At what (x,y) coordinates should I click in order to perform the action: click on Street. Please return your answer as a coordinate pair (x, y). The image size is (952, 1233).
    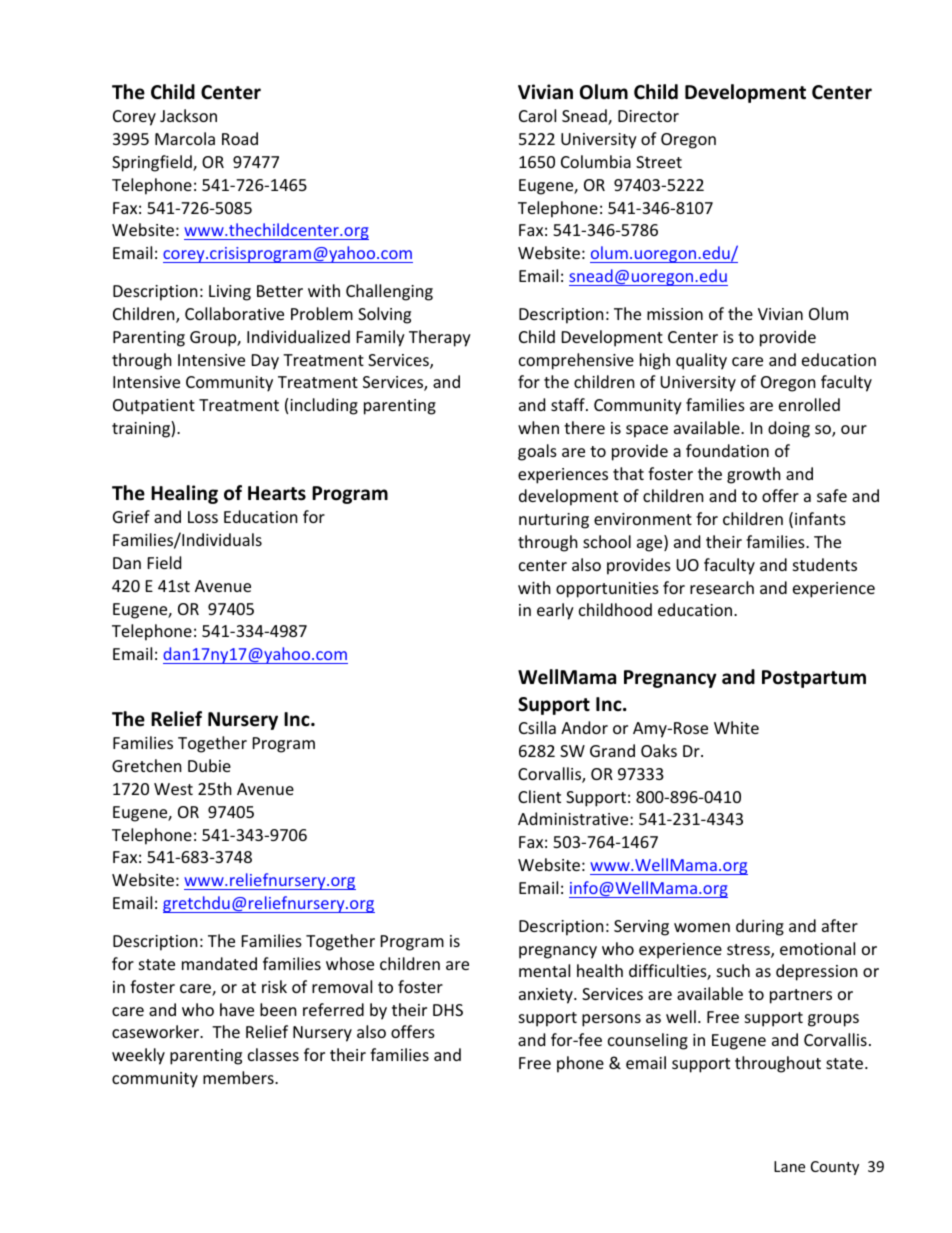
    Looking at the image, I should click on (659, 162).
